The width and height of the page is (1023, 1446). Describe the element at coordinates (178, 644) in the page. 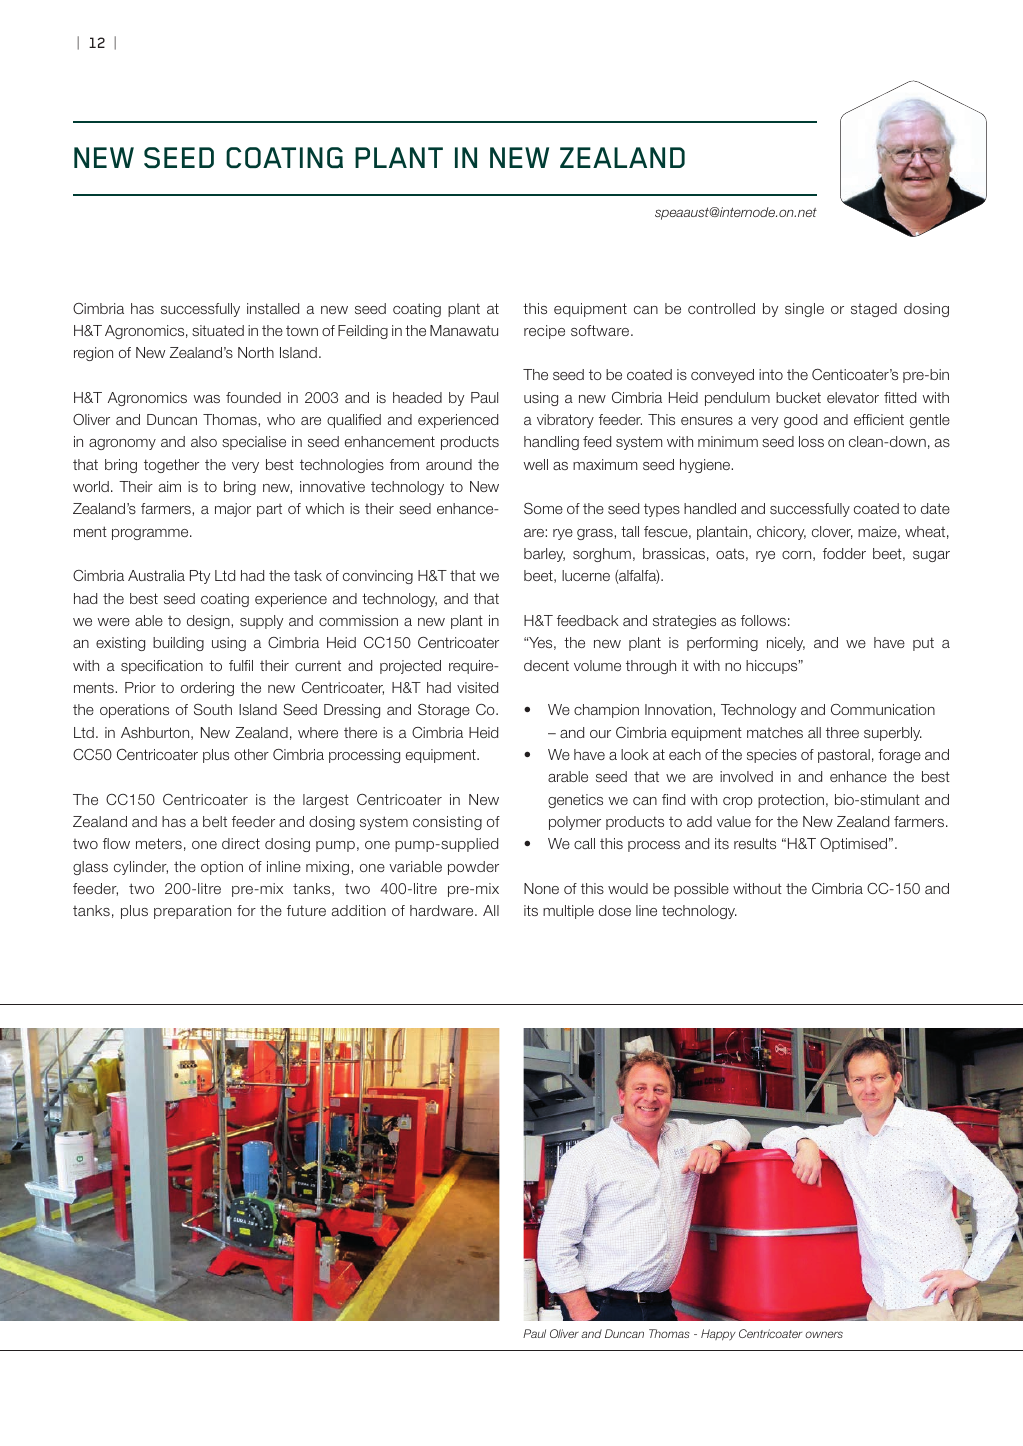

I see `building` at that location.
